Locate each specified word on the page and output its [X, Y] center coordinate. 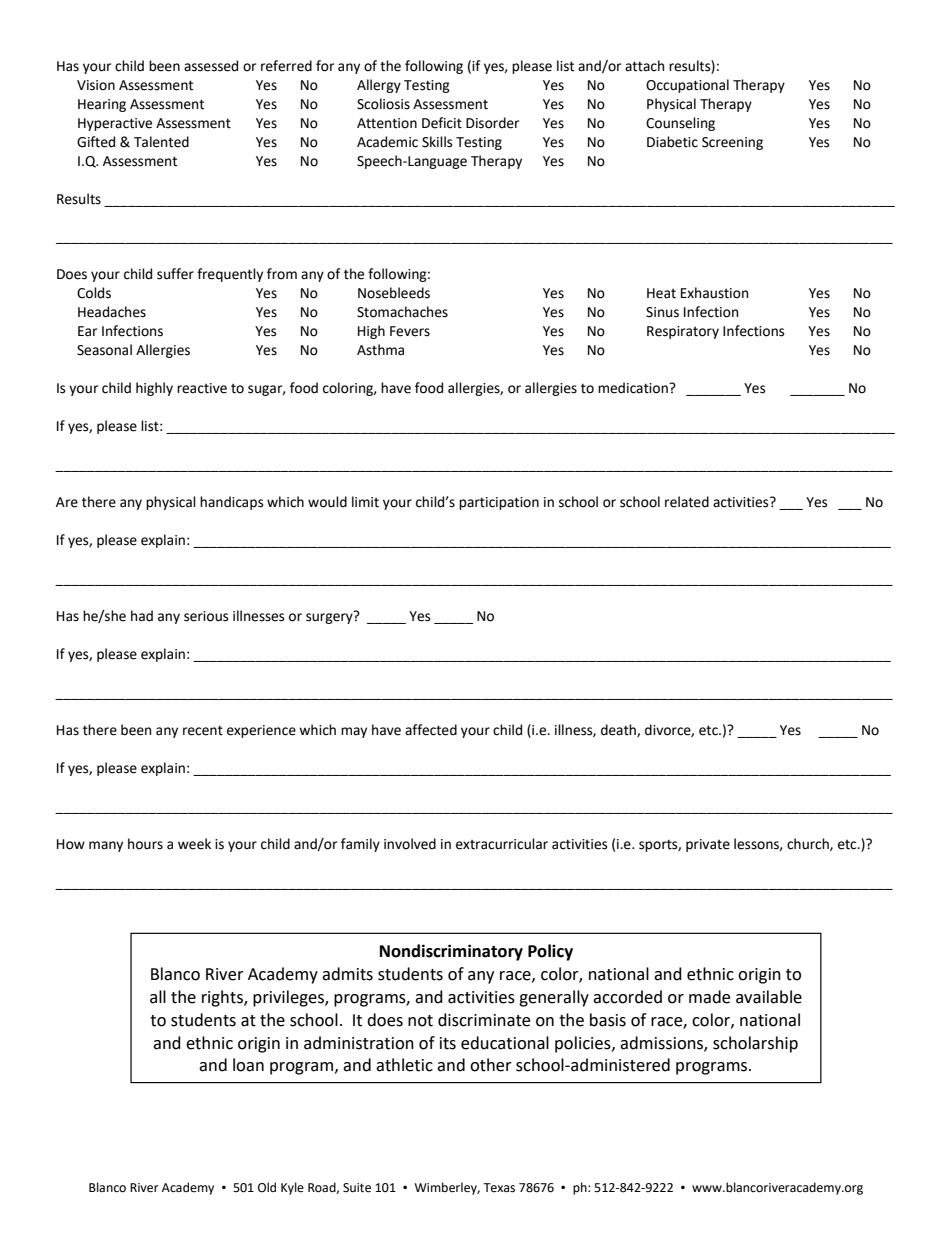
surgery [330, 617]
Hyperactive [115, 124]
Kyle [292, 1188]
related [687, 502]
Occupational [687, 86]
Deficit [442, 123]
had [142, 616]
